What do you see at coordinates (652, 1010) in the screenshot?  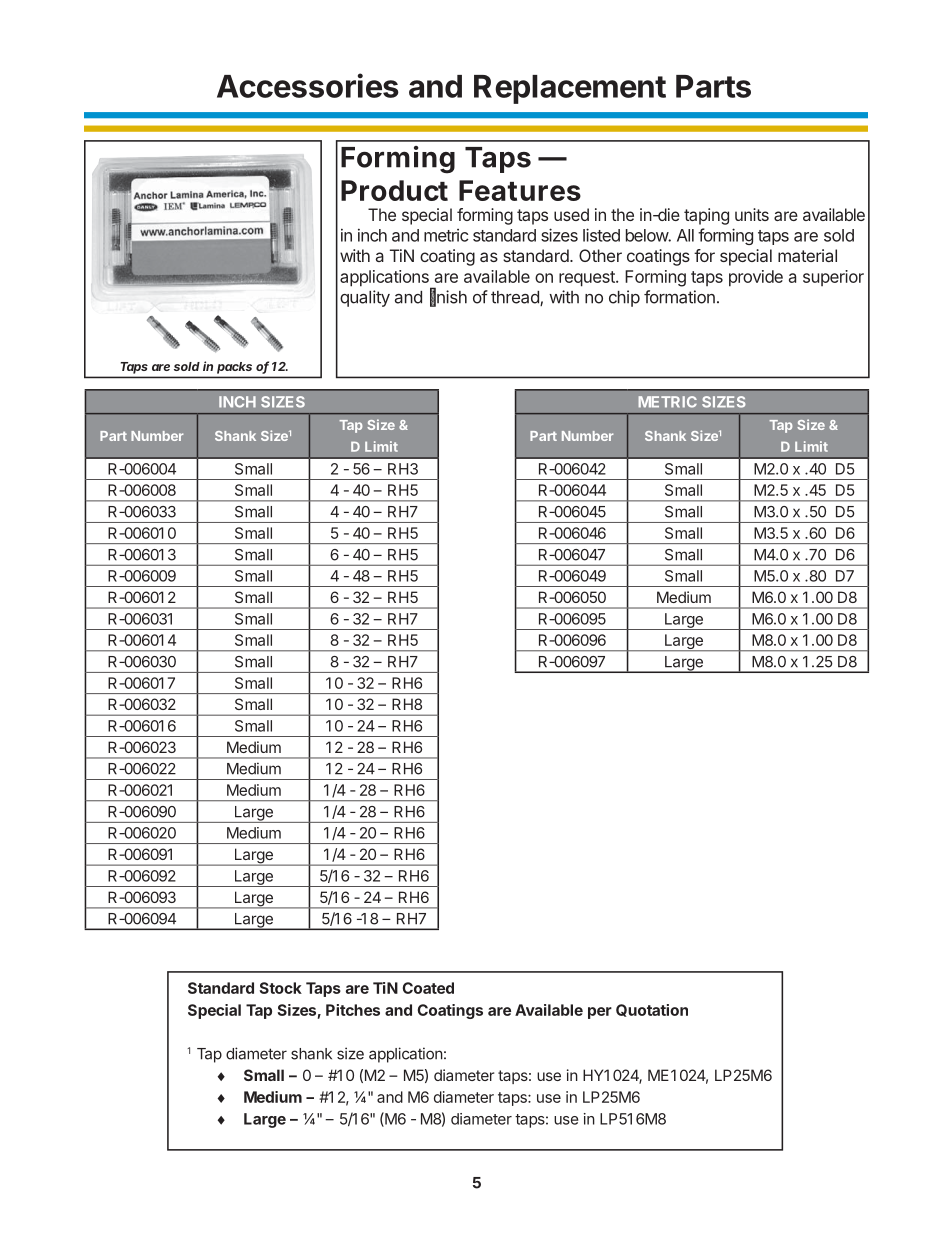 I see `Quotation` at bounding box center [652, 1010].
